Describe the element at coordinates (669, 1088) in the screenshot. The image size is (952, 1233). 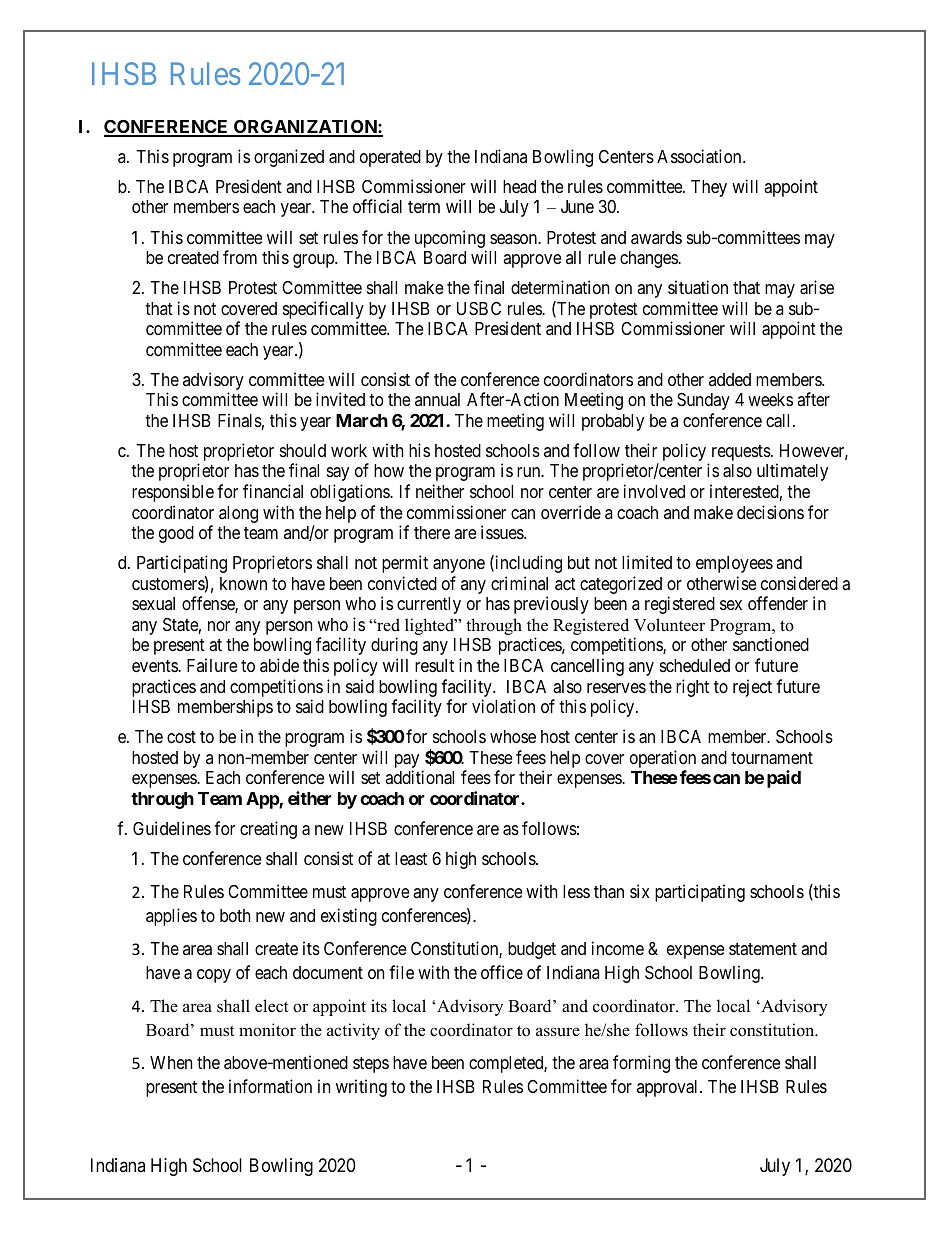
I see `approval` at that location.
